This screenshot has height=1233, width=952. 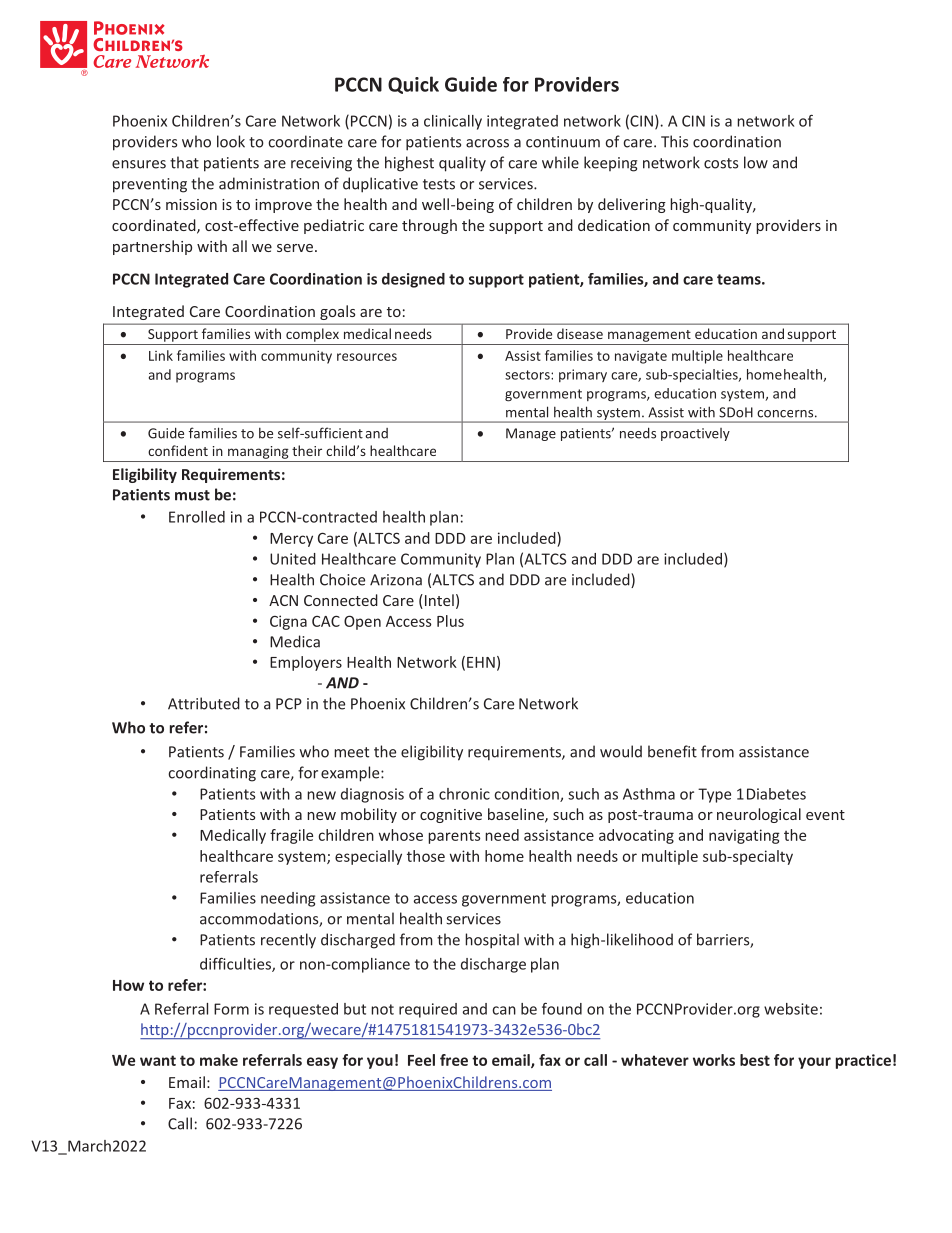 I want to click on make, so click(x=219, y=1060).
